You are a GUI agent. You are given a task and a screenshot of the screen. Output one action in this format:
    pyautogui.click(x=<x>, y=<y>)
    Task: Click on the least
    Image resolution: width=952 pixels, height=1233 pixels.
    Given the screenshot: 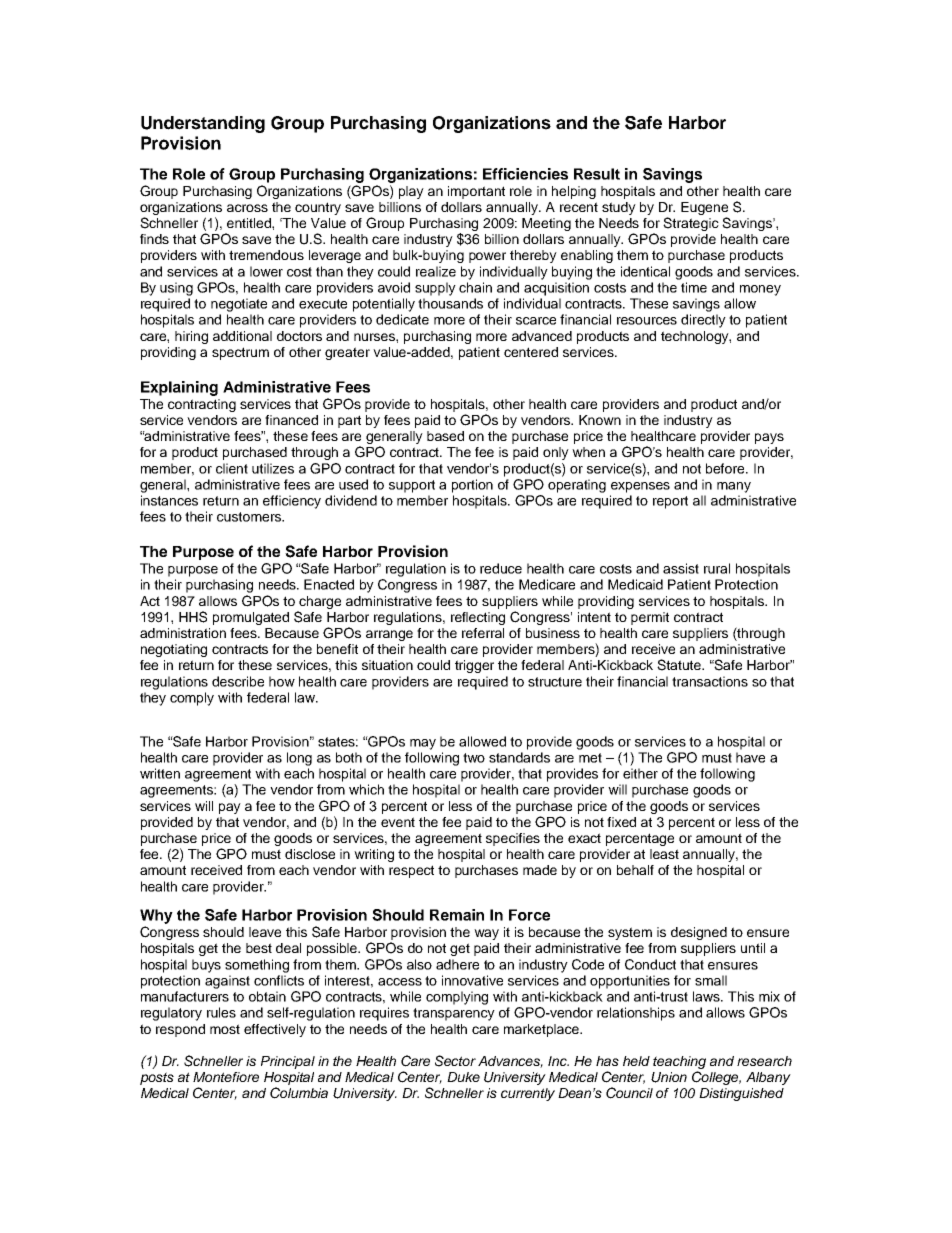 What is the action you would take?
    pyautogui.click(x=664, y=854)
